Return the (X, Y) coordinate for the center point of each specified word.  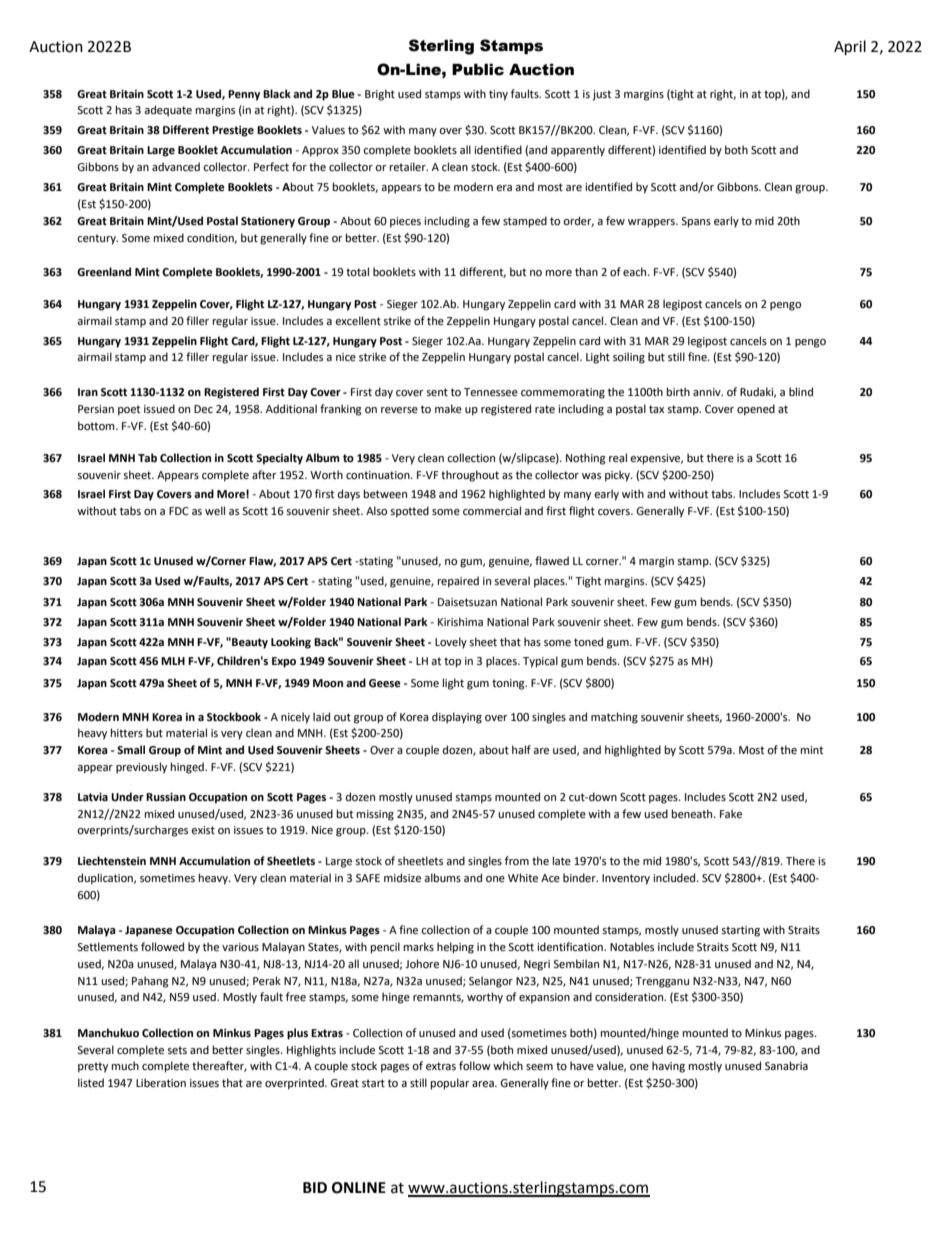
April (850, 48)
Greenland (104, 272)
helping (455, 948)
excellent (358, 321)
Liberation (161, 1083)
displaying (457, 718)
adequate (168, 111)
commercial (492, 511)
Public (478, 70)
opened (756, 410)
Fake (731, 814)
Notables (632, 946)
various (240, 947)
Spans (696, 222)
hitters (127, 732)
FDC (179, 511)
